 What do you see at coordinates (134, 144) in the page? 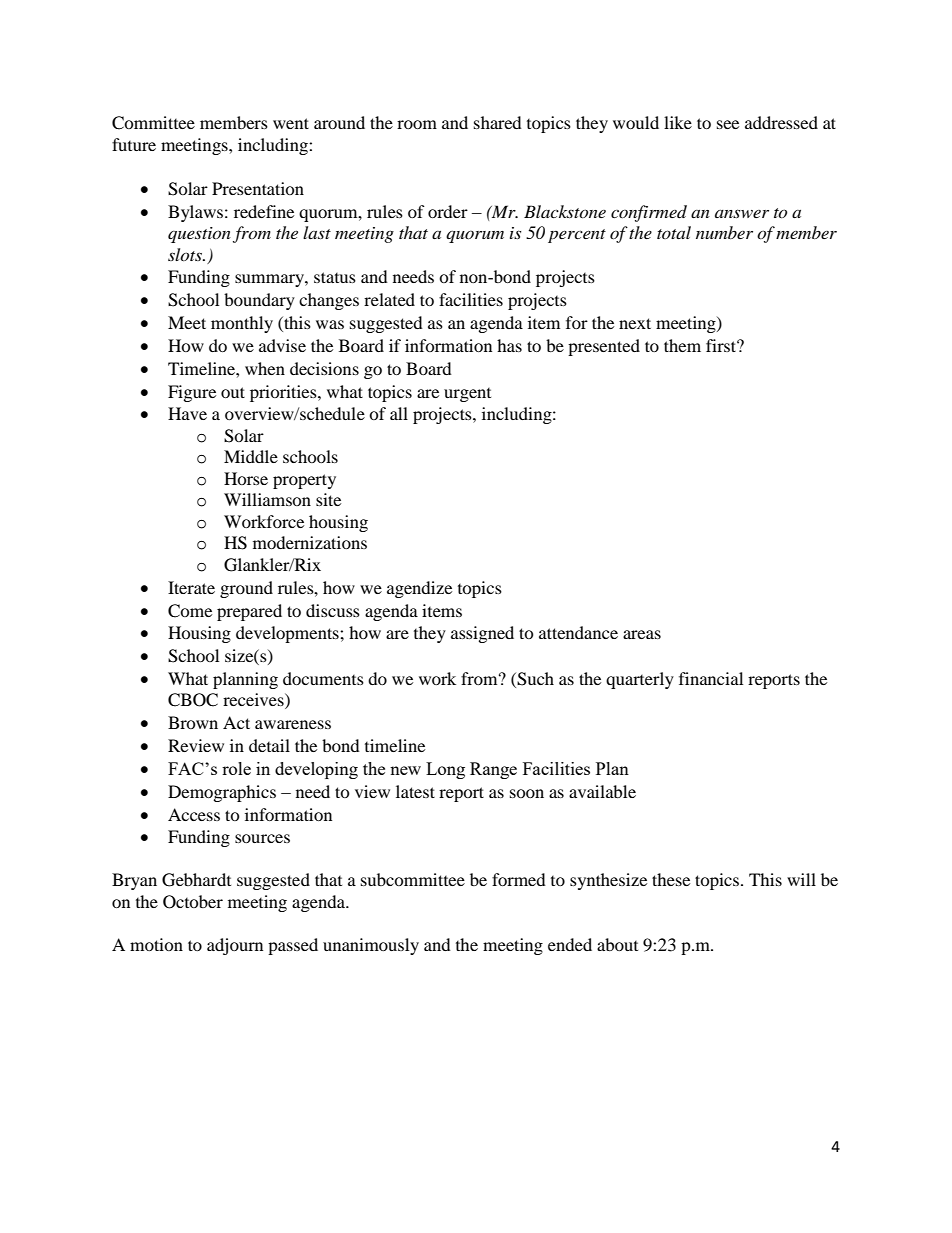
I see `future` at bounding box center [134, 144].
